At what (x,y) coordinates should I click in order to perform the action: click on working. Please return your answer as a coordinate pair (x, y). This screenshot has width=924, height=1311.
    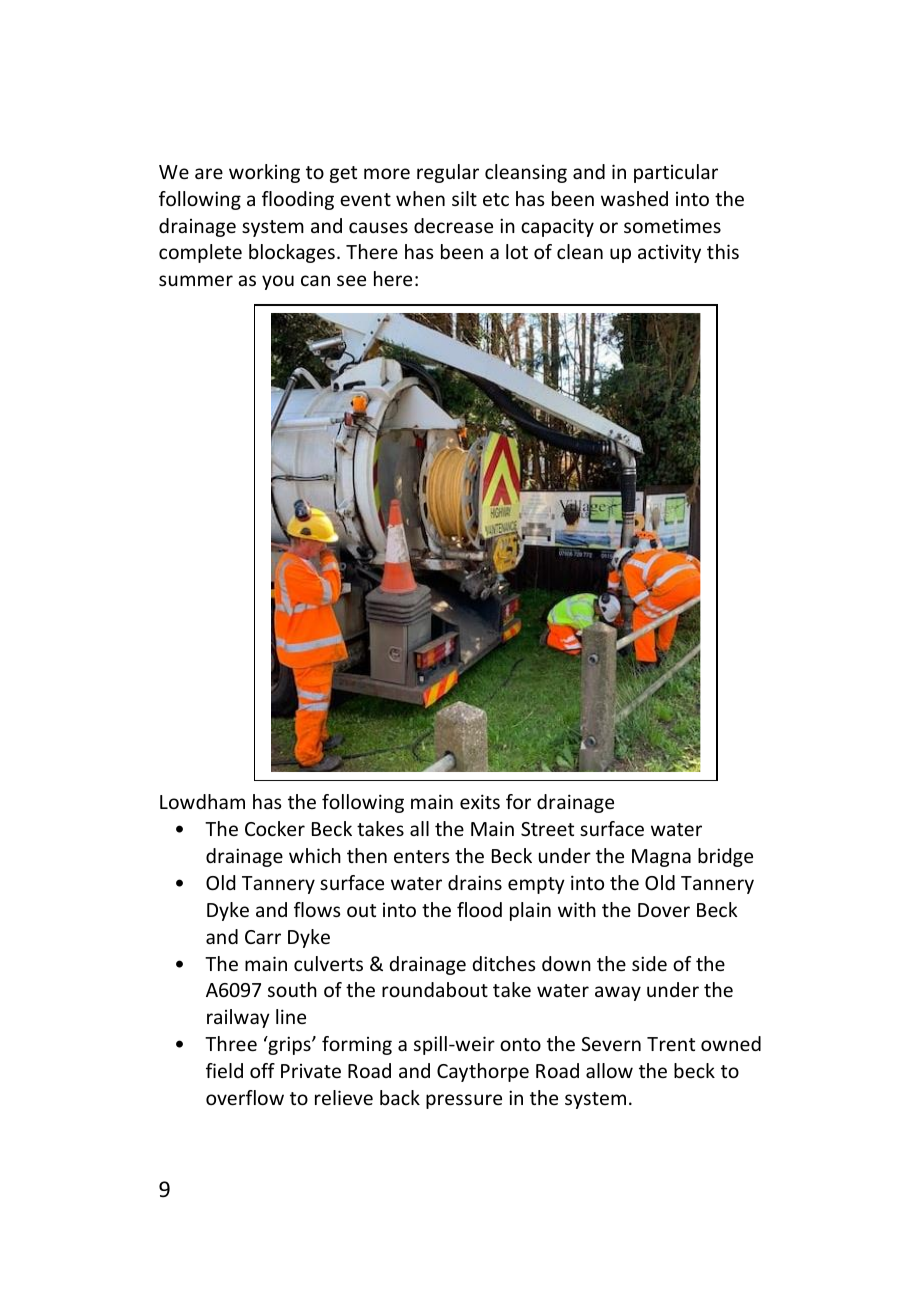
    Looking at the image, I should click on (264, 173).
